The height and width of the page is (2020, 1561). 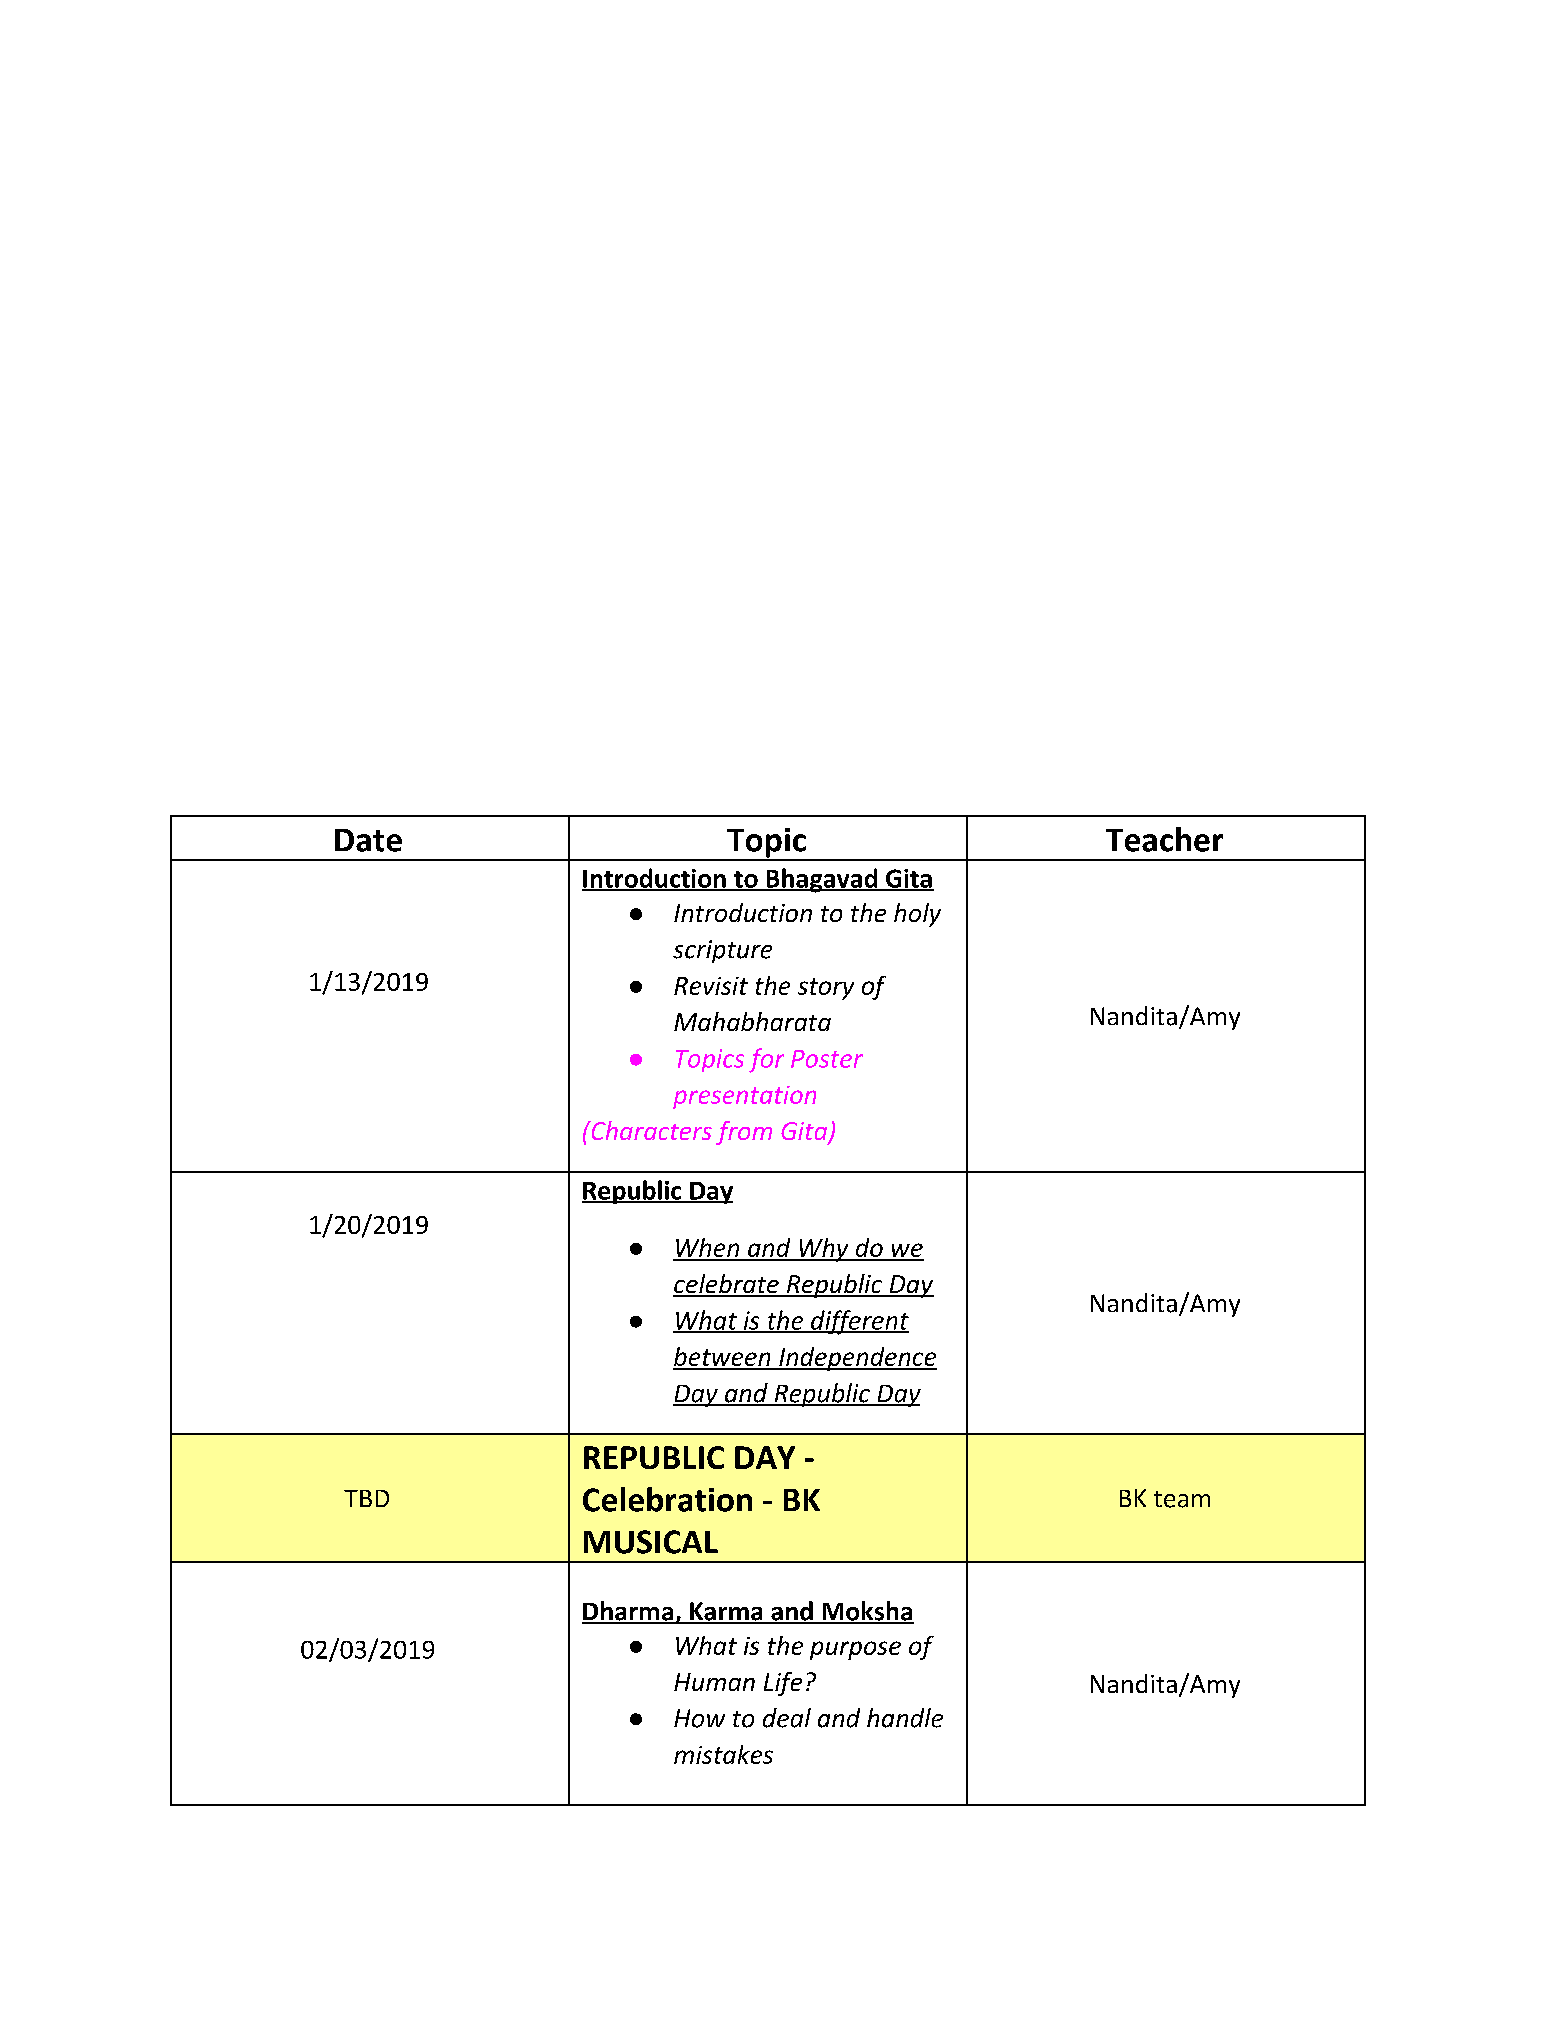 What do you see at coordinates (821, 880) in the page?
I see `Bhagavad` at bounding box center [821, 880].
